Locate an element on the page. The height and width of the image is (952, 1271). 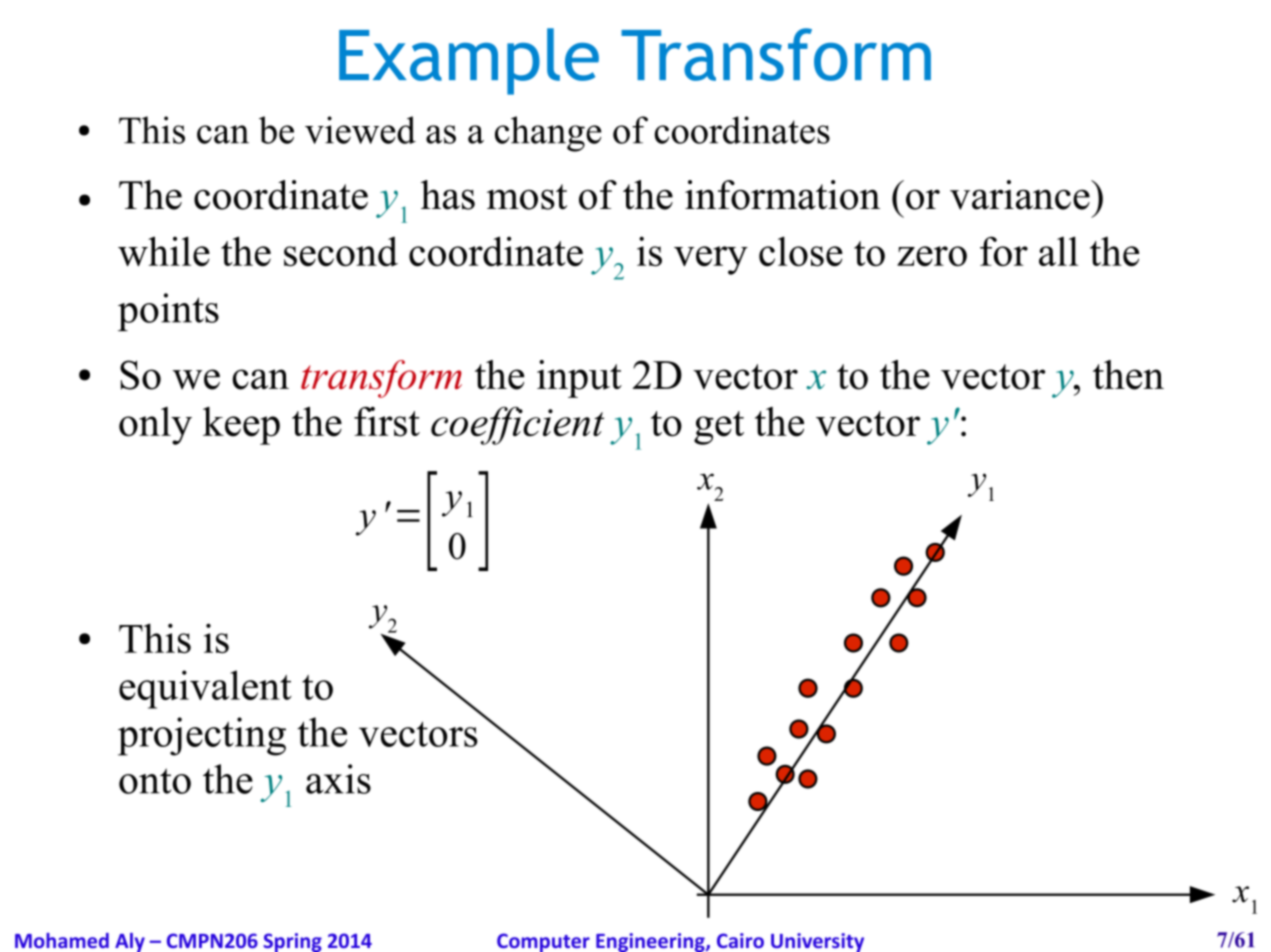
variance is located at coordinates (1021, 195).
